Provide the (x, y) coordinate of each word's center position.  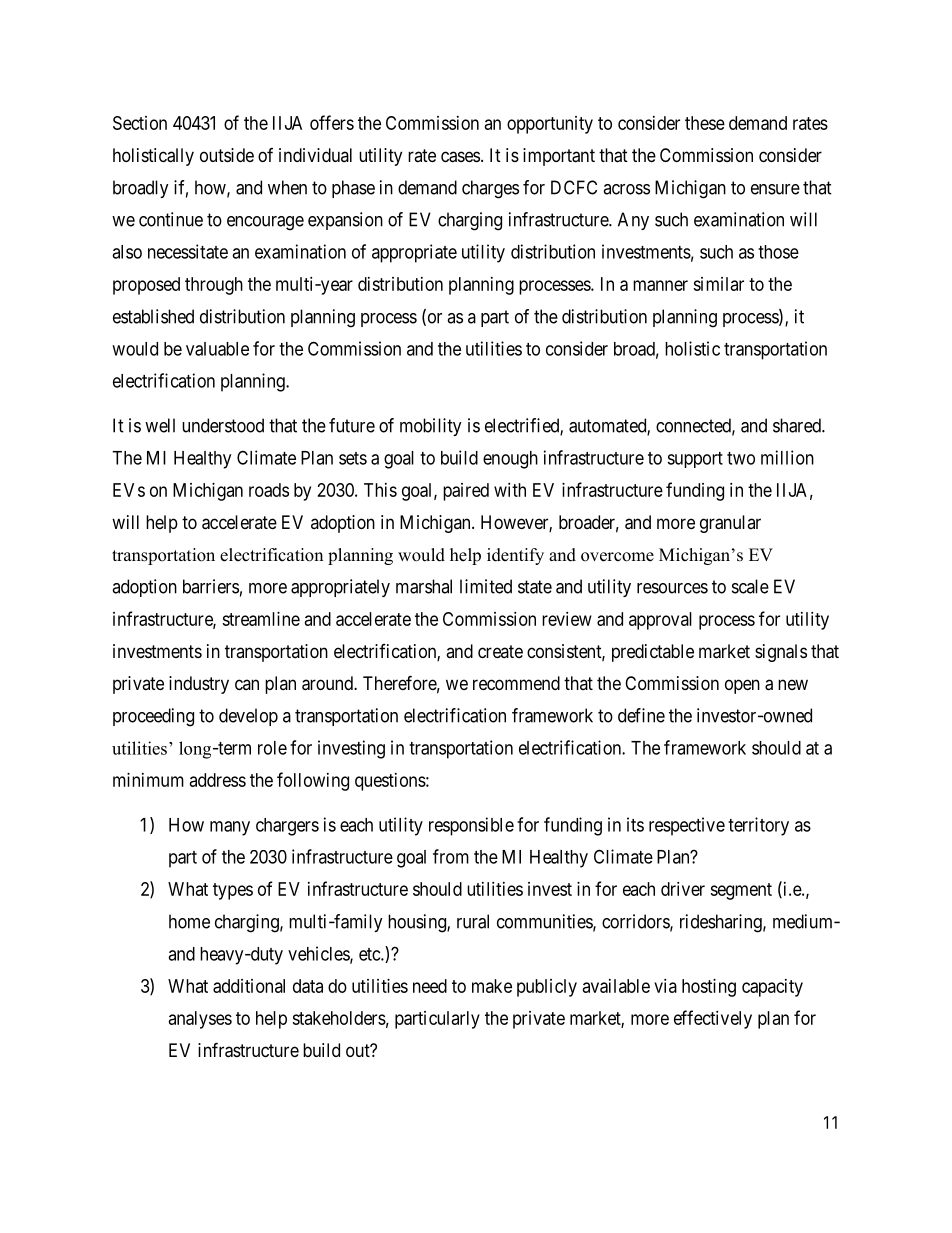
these (705, 123)
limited (486, 586)
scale (750, 586)
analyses (200, 1020)
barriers (211, 586)
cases (460, 157)
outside (227, 155)
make (492, 986)
